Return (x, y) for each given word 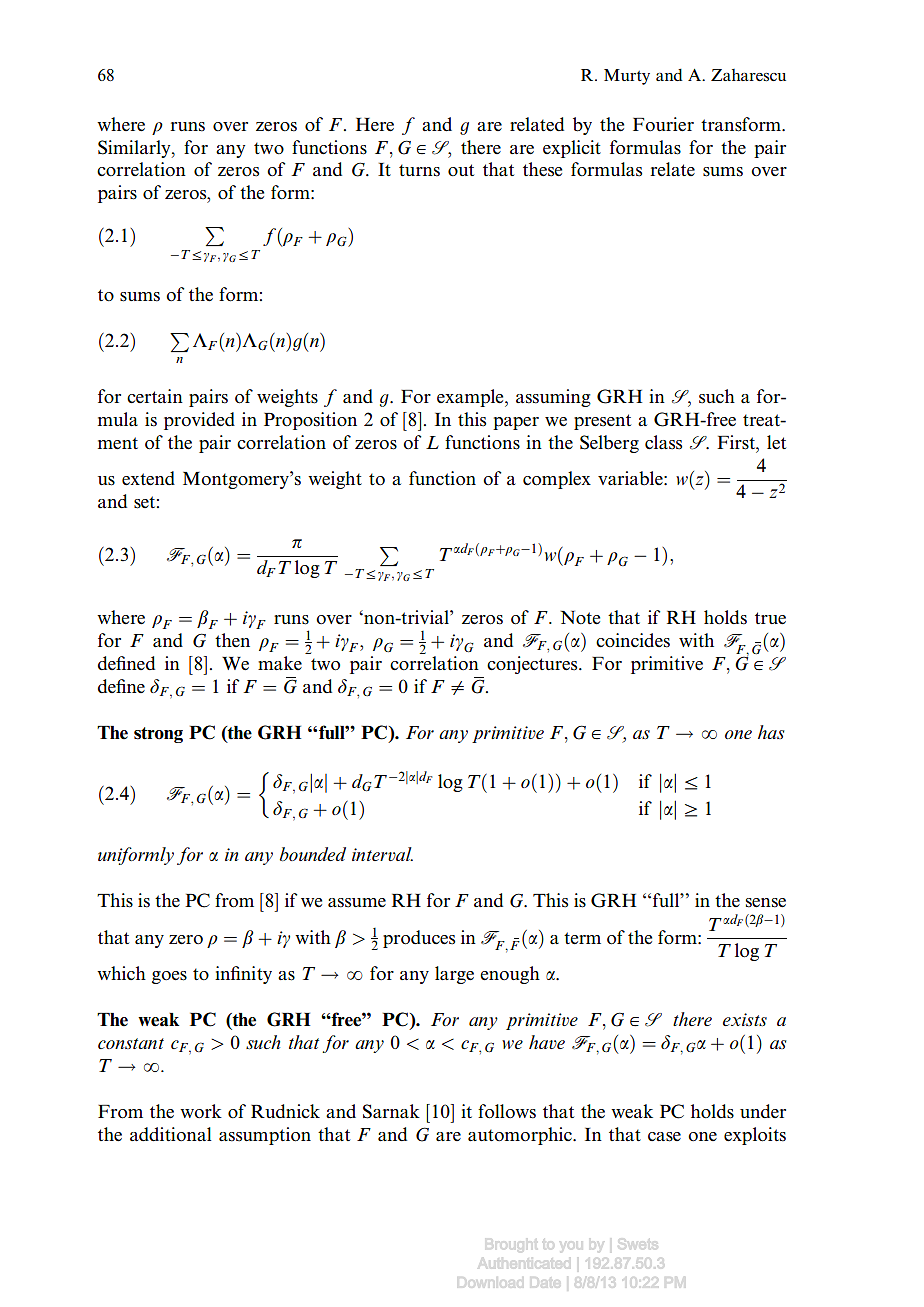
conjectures (533, 665)
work (201, 1111)
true (770, 618)
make (280, 663)
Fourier (663, 124)
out (461, 170)
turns (419, 170)
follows (507, 1111)
